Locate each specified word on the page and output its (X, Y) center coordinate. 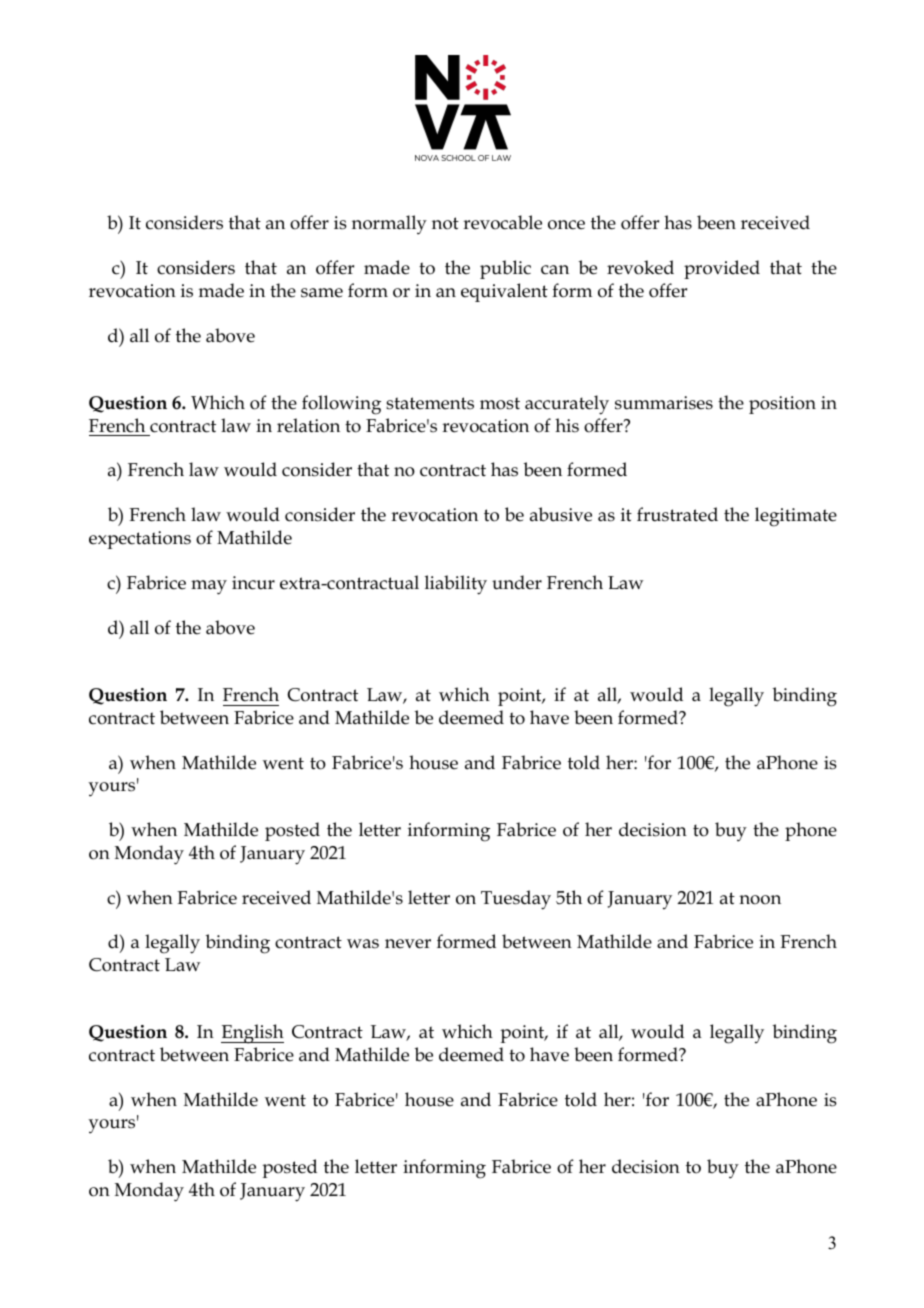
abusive (561, 514)
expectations (140, 540)
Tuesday (516, 900)
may (209, 587)
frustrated (677, 514)
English (252, 1034)
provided (722, 269)
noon (760, 900)
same (322, 293)
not (445, 223)
